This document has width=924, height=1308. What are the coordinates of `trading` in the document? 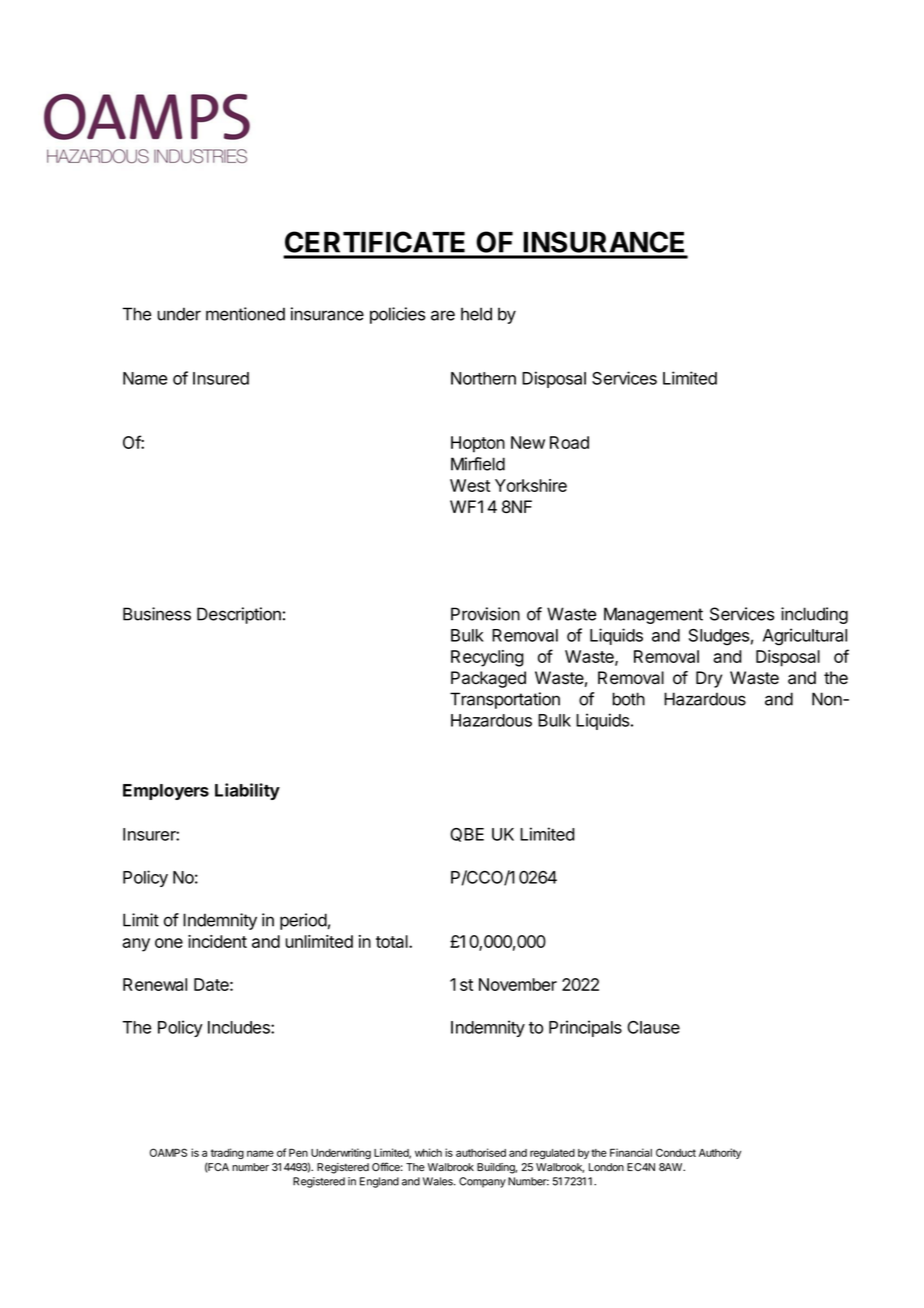 It's located at (227, 1153).
